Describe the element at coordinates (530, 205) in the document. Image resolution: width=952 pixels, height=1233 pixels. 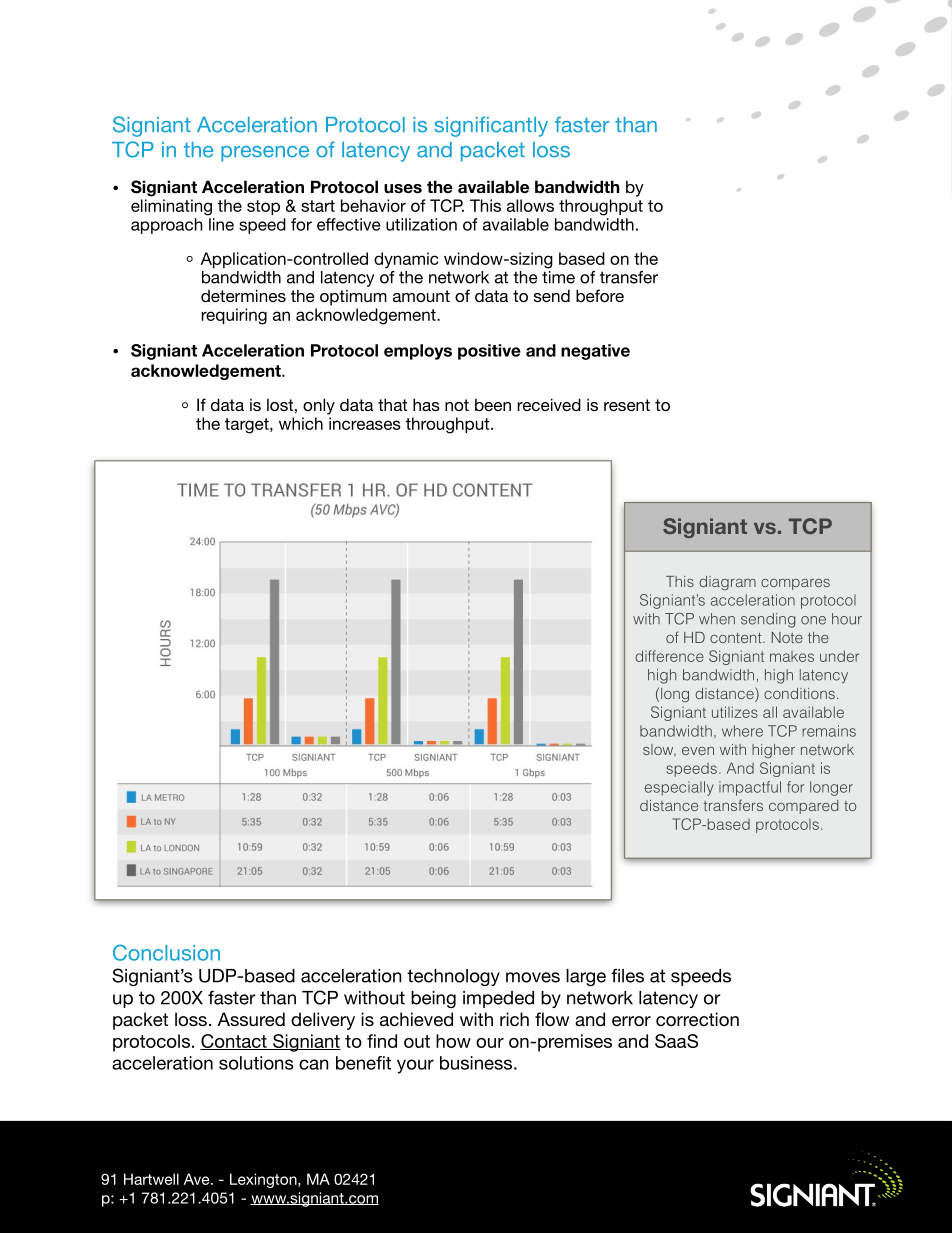
I see `allows` at that location.
